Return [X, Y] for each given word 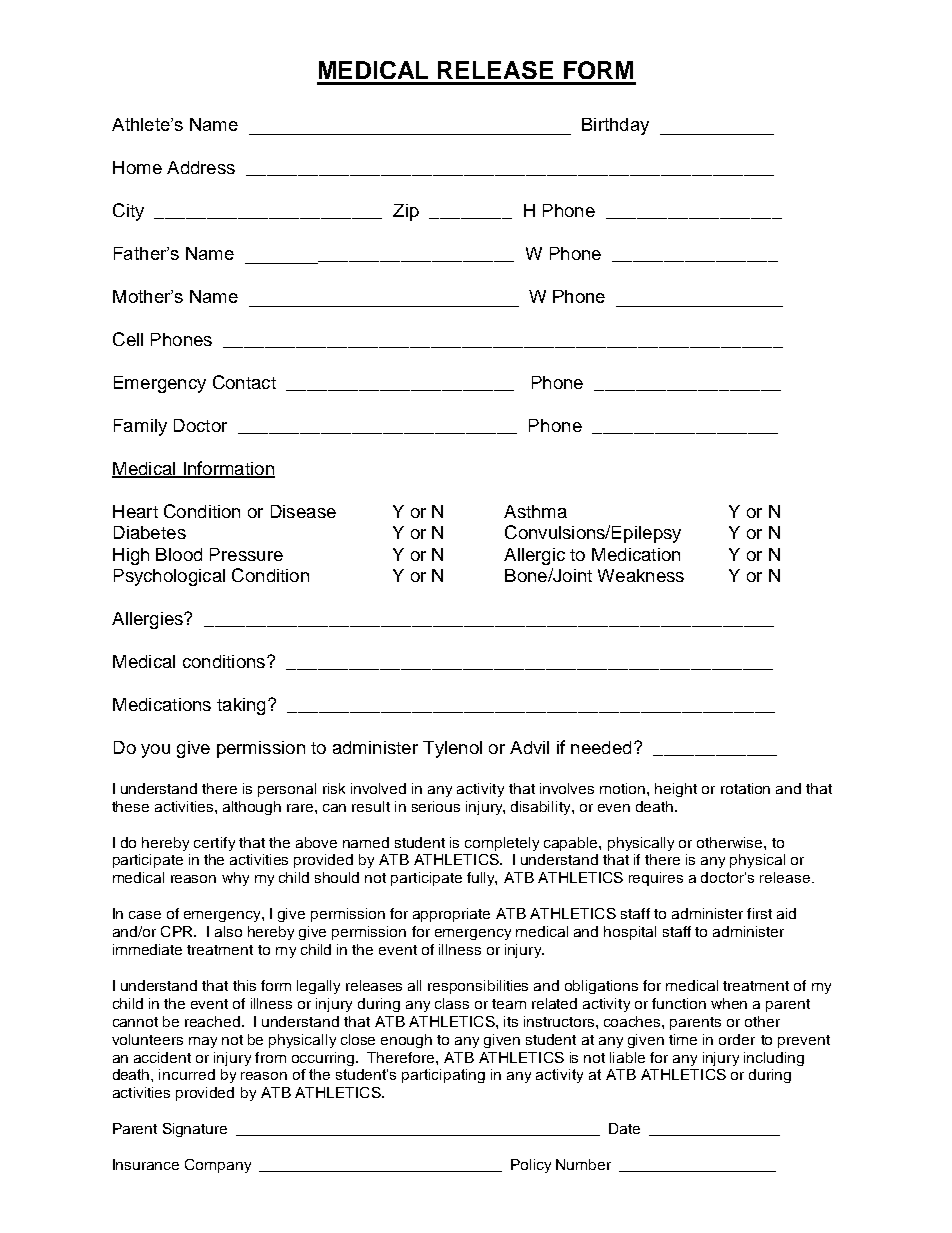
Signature [195, 1130]
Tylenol [452, 749]
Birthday [615, 126]
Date [624, 1128]
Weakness [641, 575]
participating [443, 1076]
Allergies [148, 620]
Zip [406, 212]
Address [201, 167]
